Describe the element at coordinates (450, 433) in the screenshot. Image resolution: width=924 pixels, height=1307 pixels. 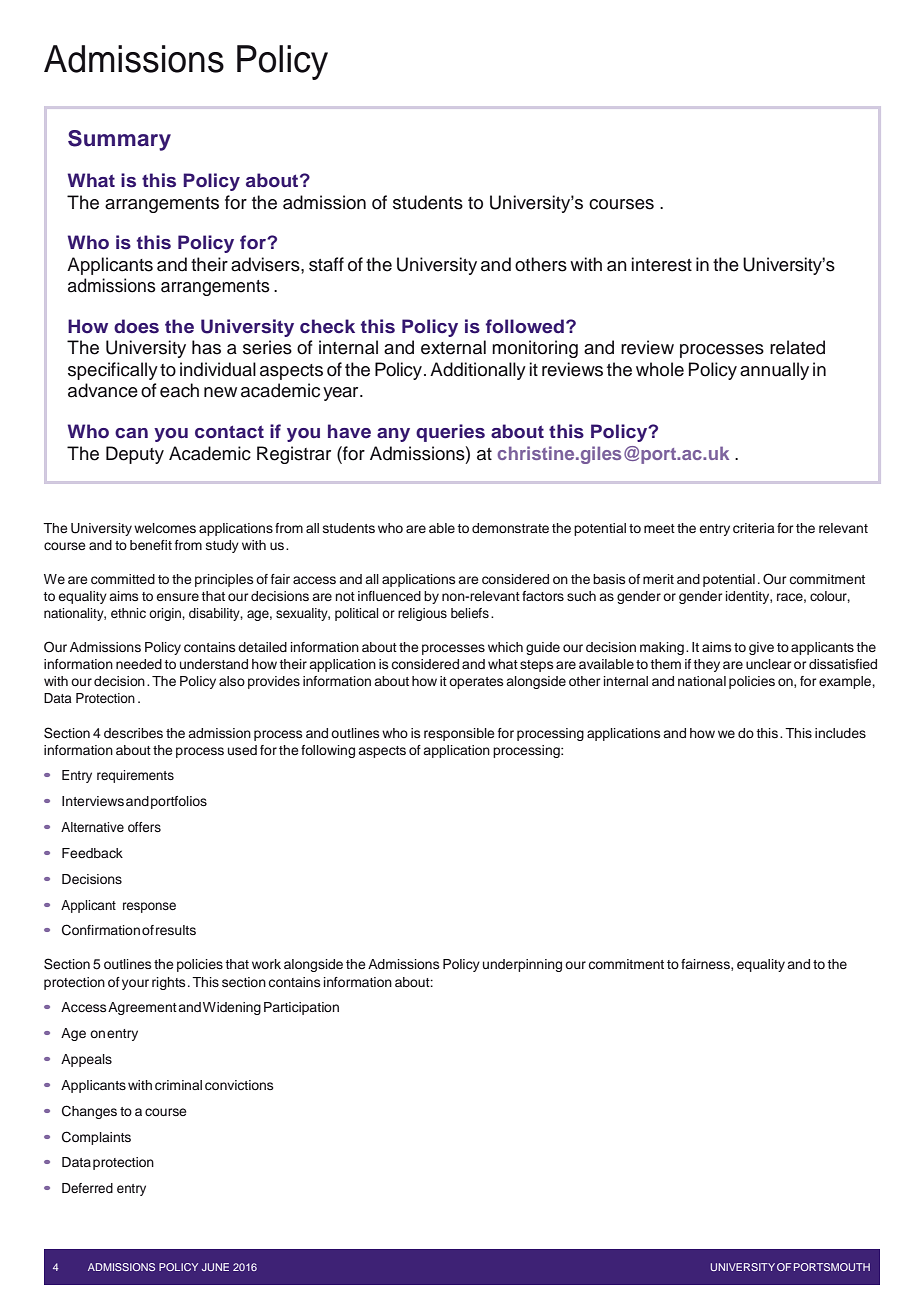
I see `queries` at that location.
